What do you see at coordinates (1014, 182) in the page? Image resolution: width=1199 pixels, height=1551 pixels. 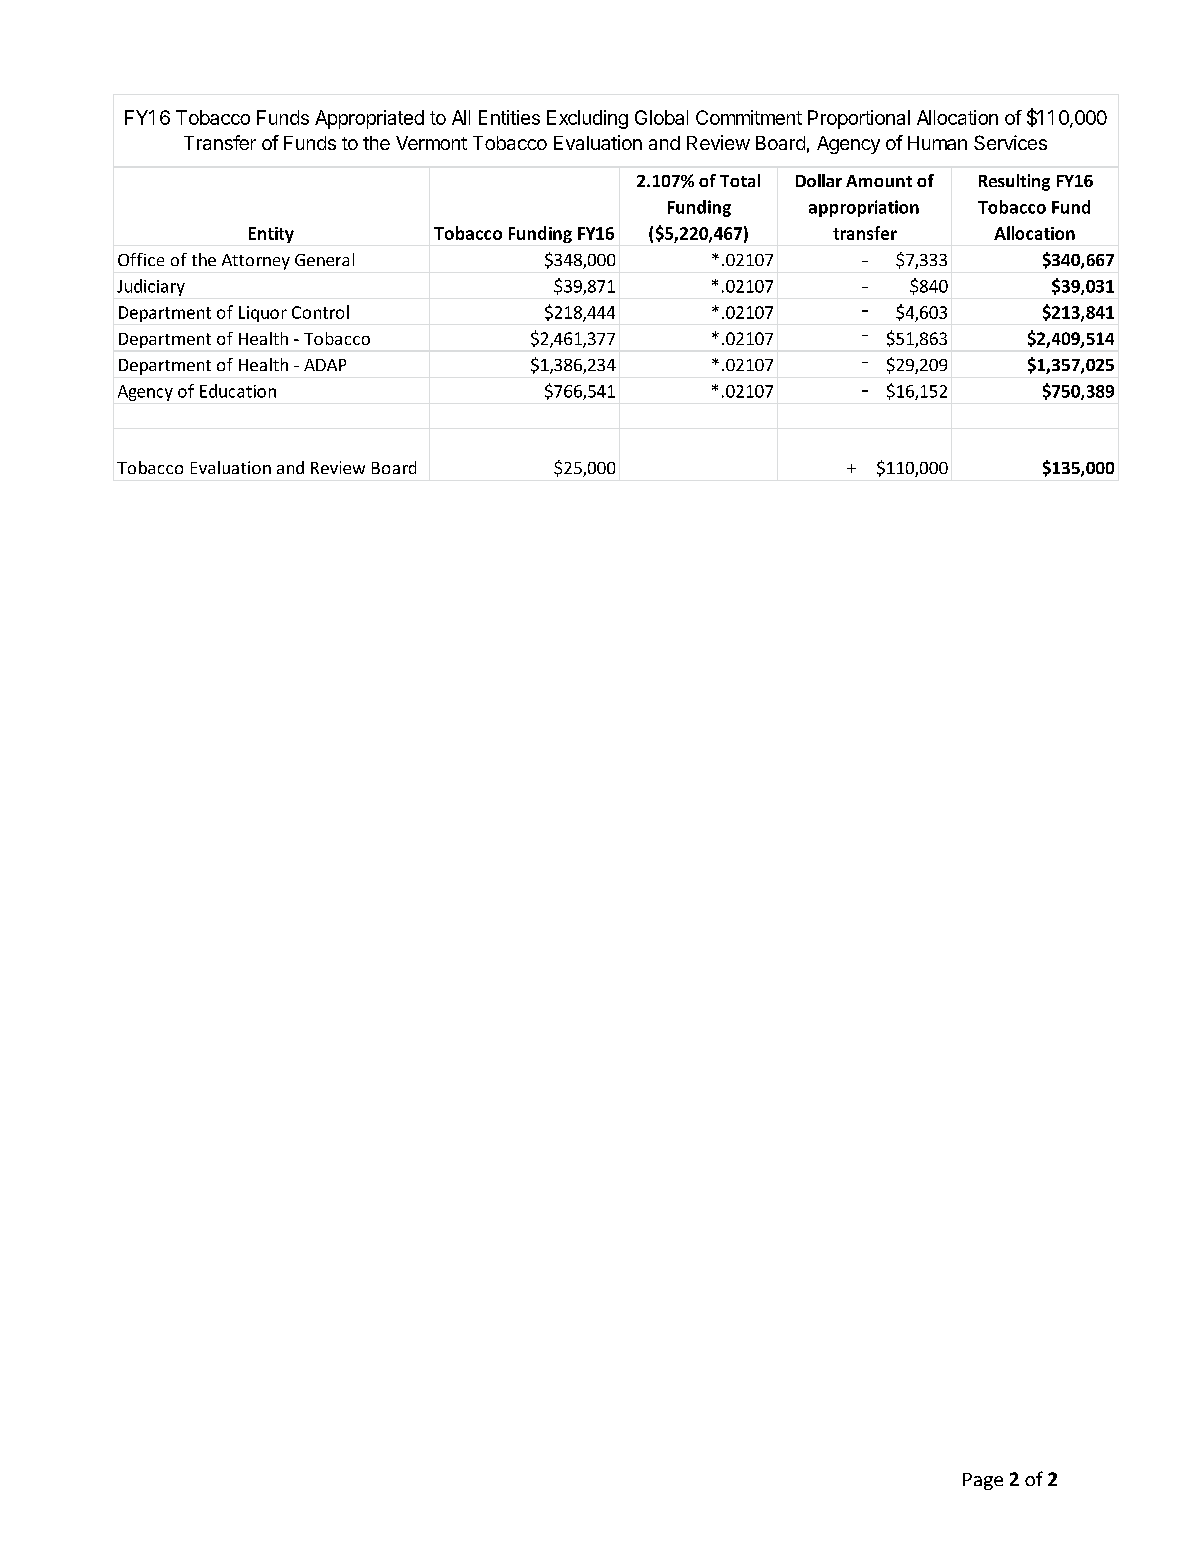 I see `Resulting` at bounding box center [1014, 182].
